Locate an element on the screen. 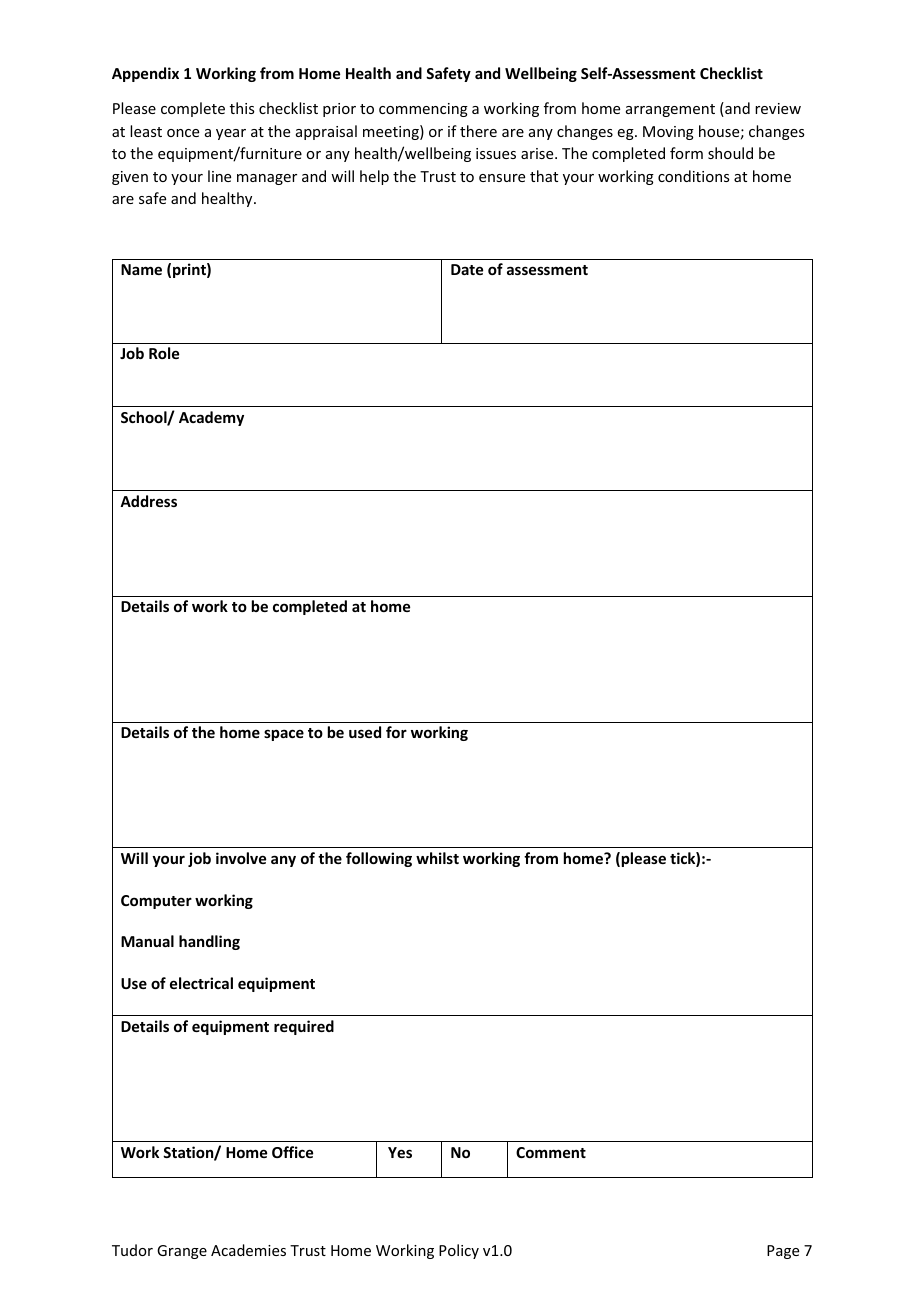  whilst is located at coordinates (437, 858).
